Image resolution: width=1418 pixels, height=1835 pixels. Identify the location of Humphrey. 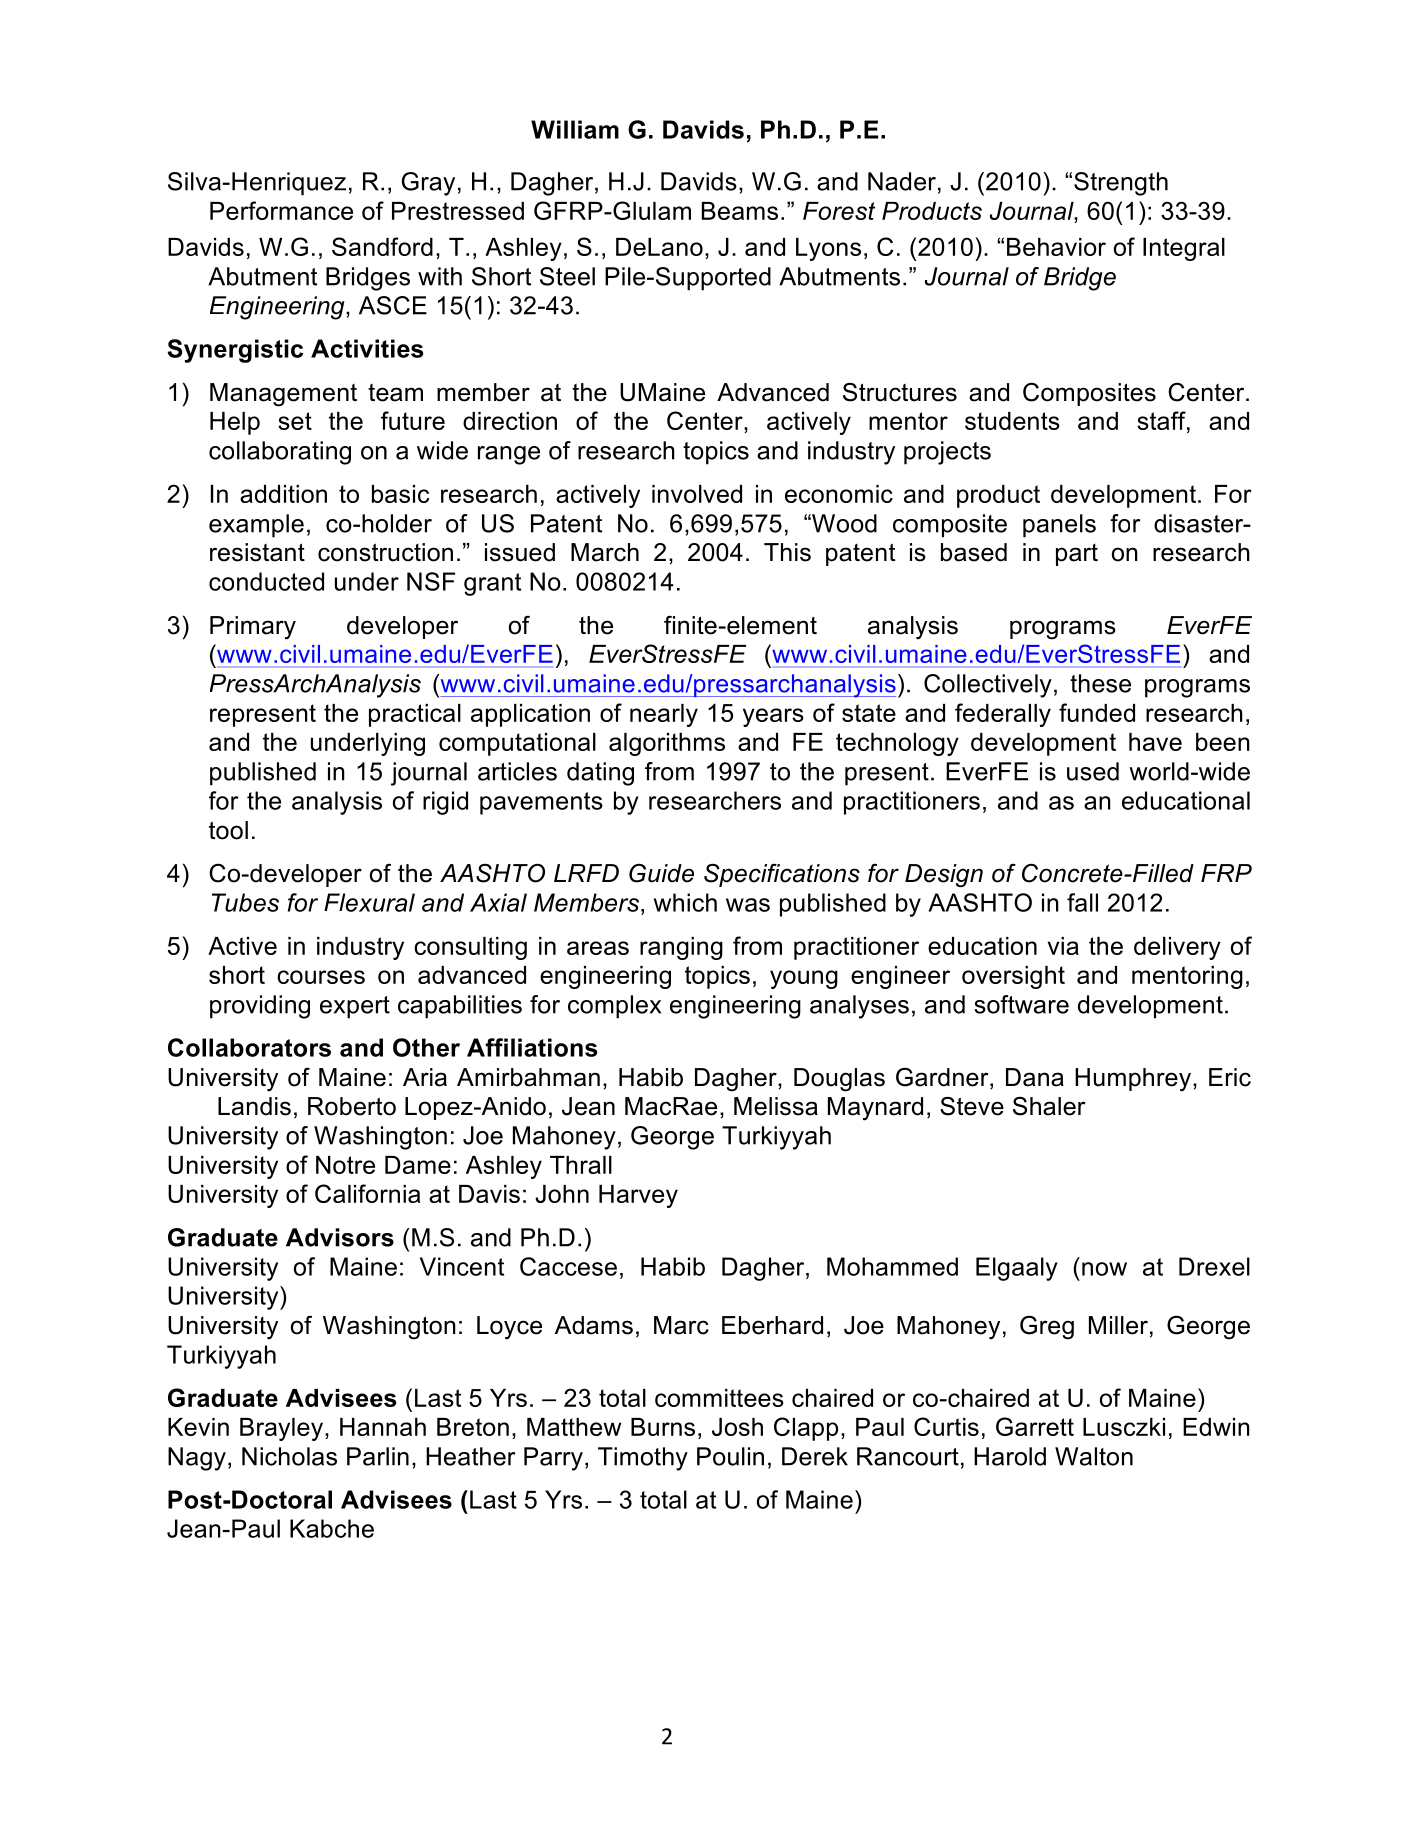
(1133, 1080).
